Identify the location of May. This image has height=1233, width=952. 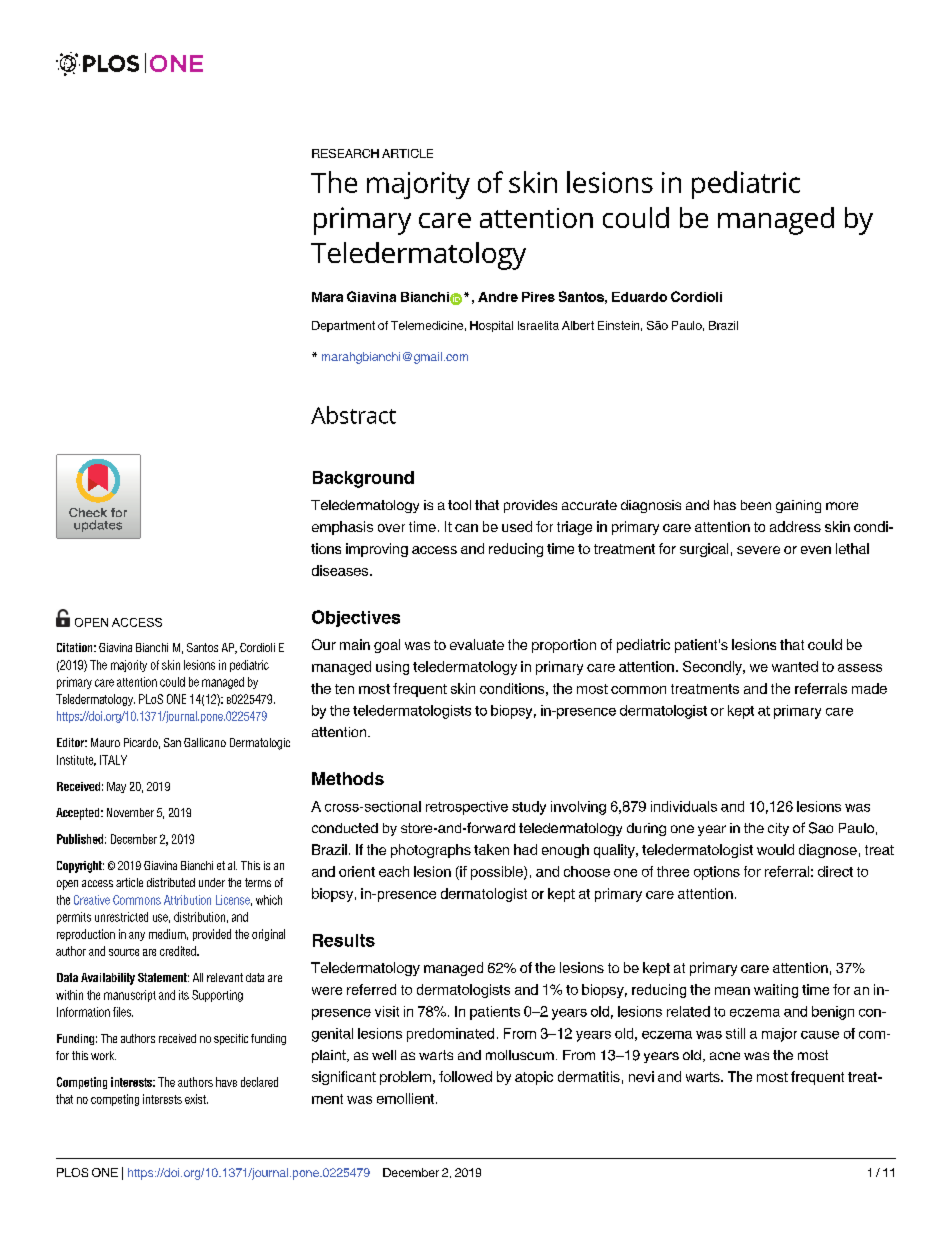
(116, 787).
